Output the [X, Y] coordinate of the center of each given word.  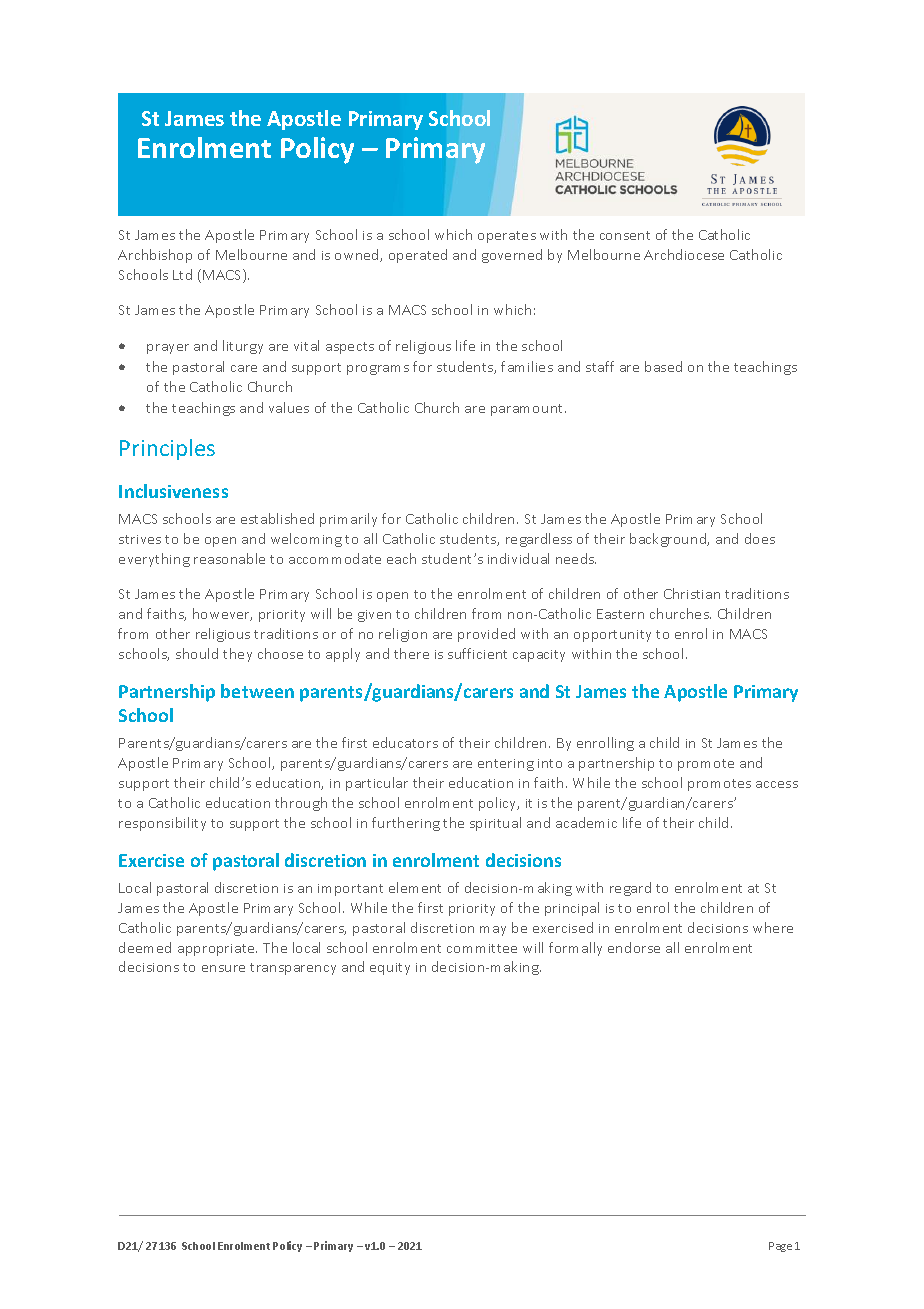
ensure [223, 968]
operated [418, 256]
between [257, 691]
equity [390, 969]
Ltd [182, 274]
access [777, 784]
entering [506, 765]
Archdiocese [684, 254]
